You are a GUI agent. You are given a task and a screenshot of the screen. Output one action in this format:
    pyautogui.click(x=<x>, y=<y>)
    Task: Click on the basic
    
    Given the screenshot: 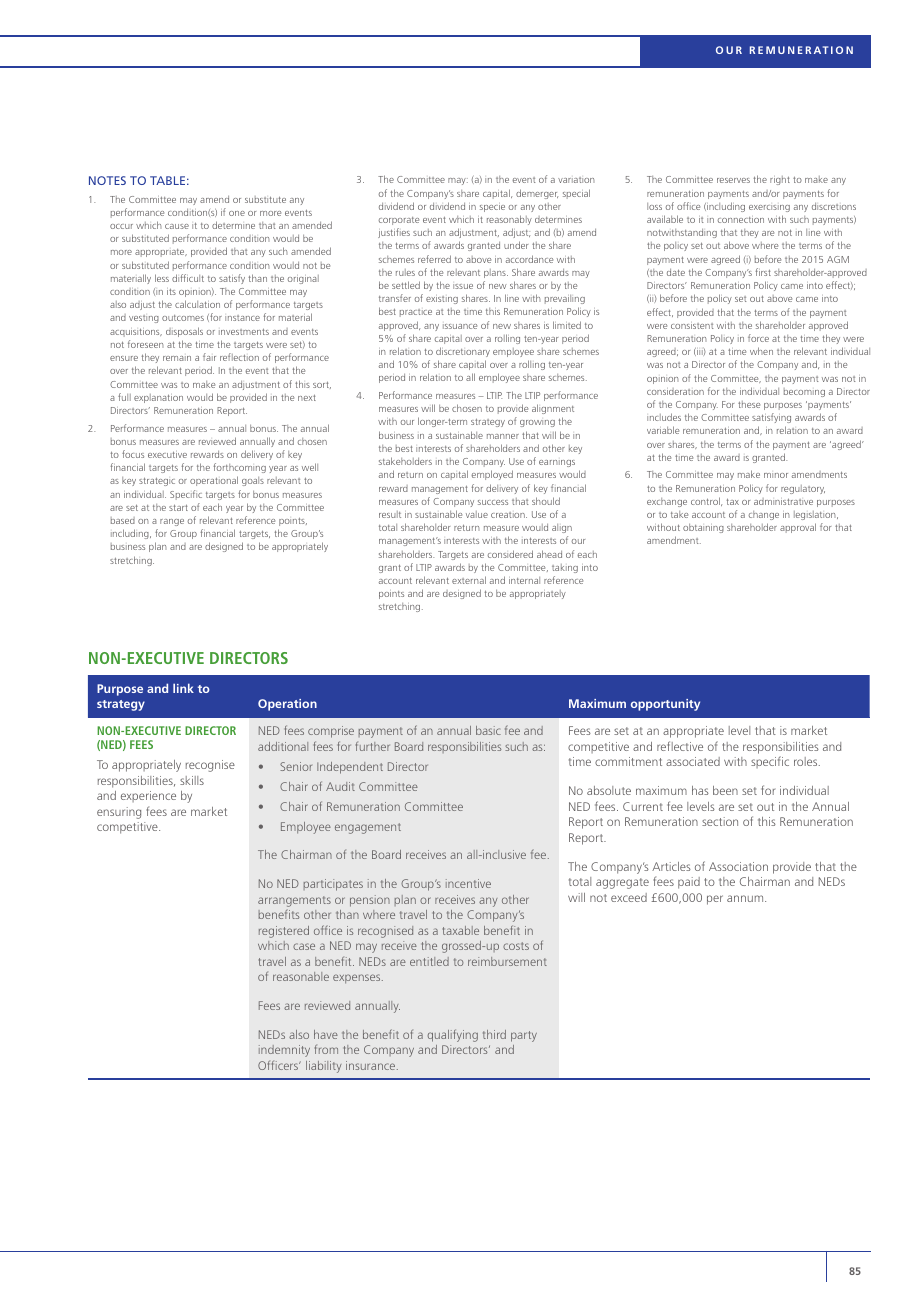 What is the action you would take?
    pyautogui.click(x=488, y=730)
